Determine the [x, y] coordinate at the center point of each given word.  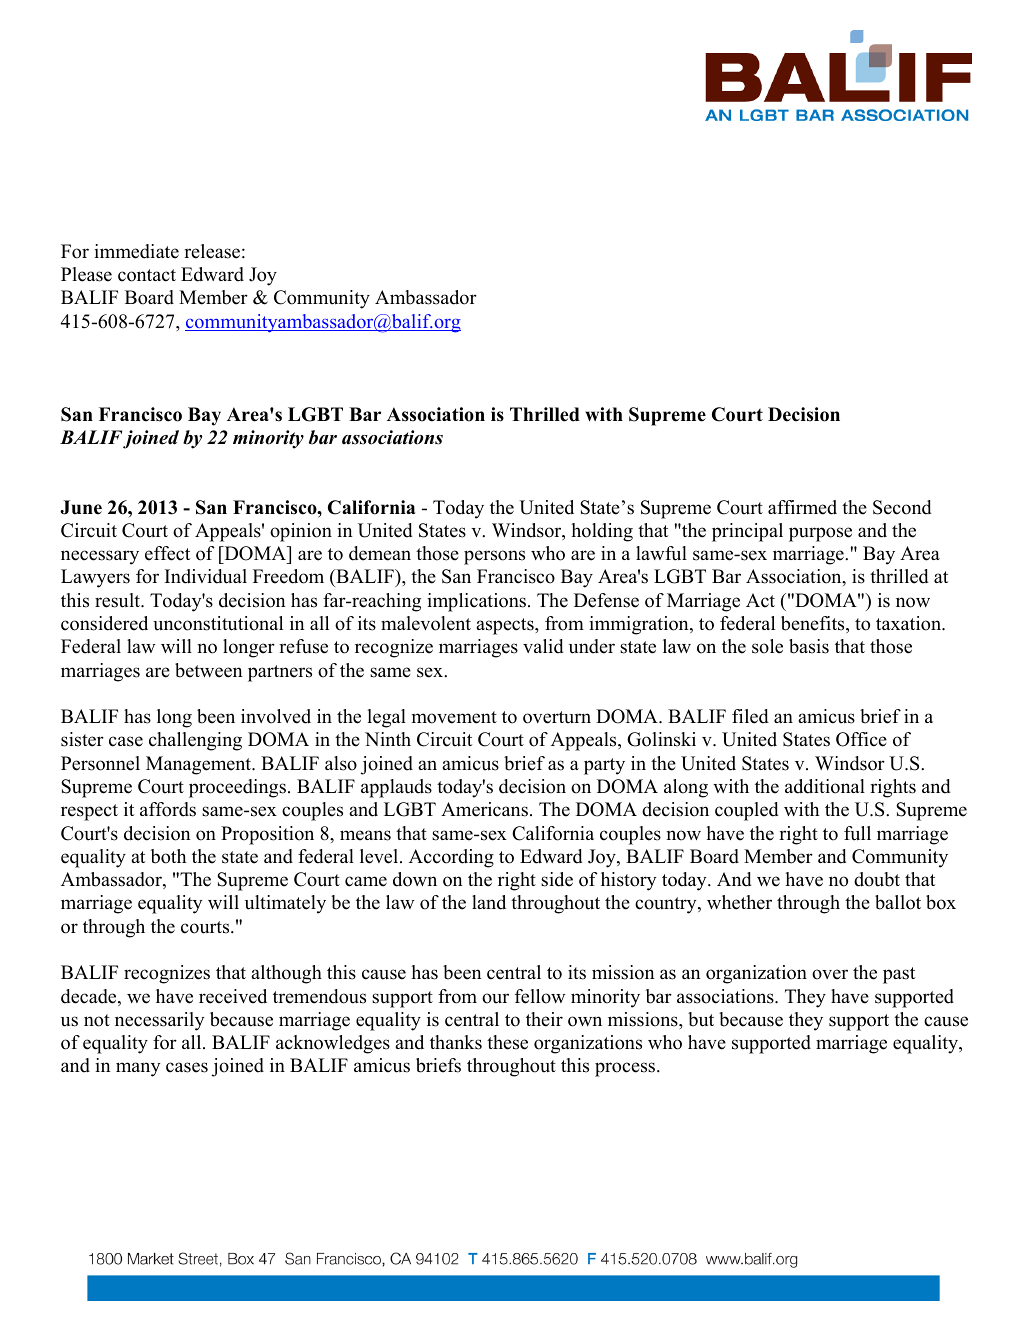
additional [825, 786]
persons [494, 557]
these [507, 1042]
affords [168, 809]
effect [167, 553]
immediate [136, 251]
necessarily [159, 1021]
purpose [820, 534]
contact [147, 275]
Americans [484, 809]
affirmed [802, 507]
